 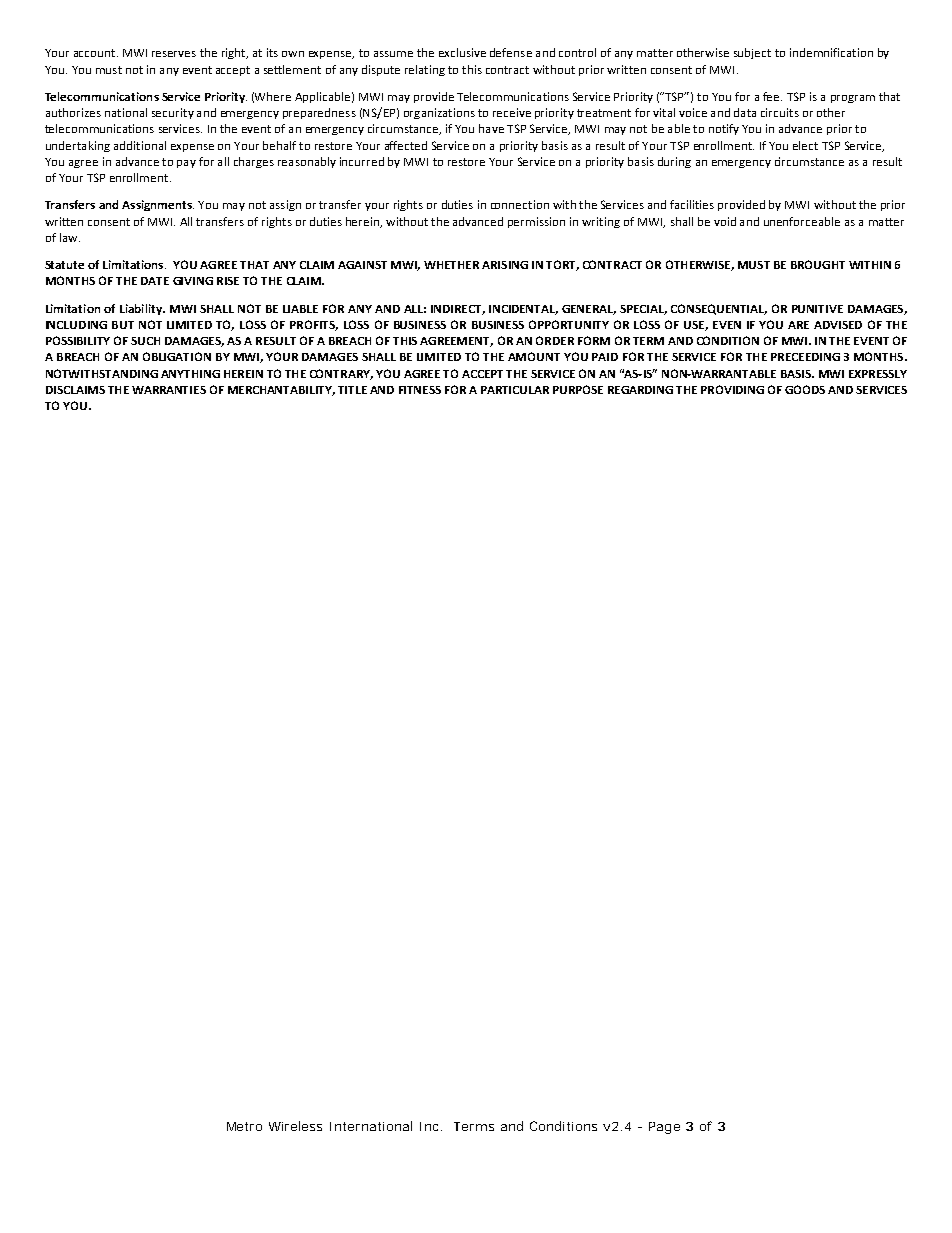 I want to click on exclusive, so click(x=462, y=52).
